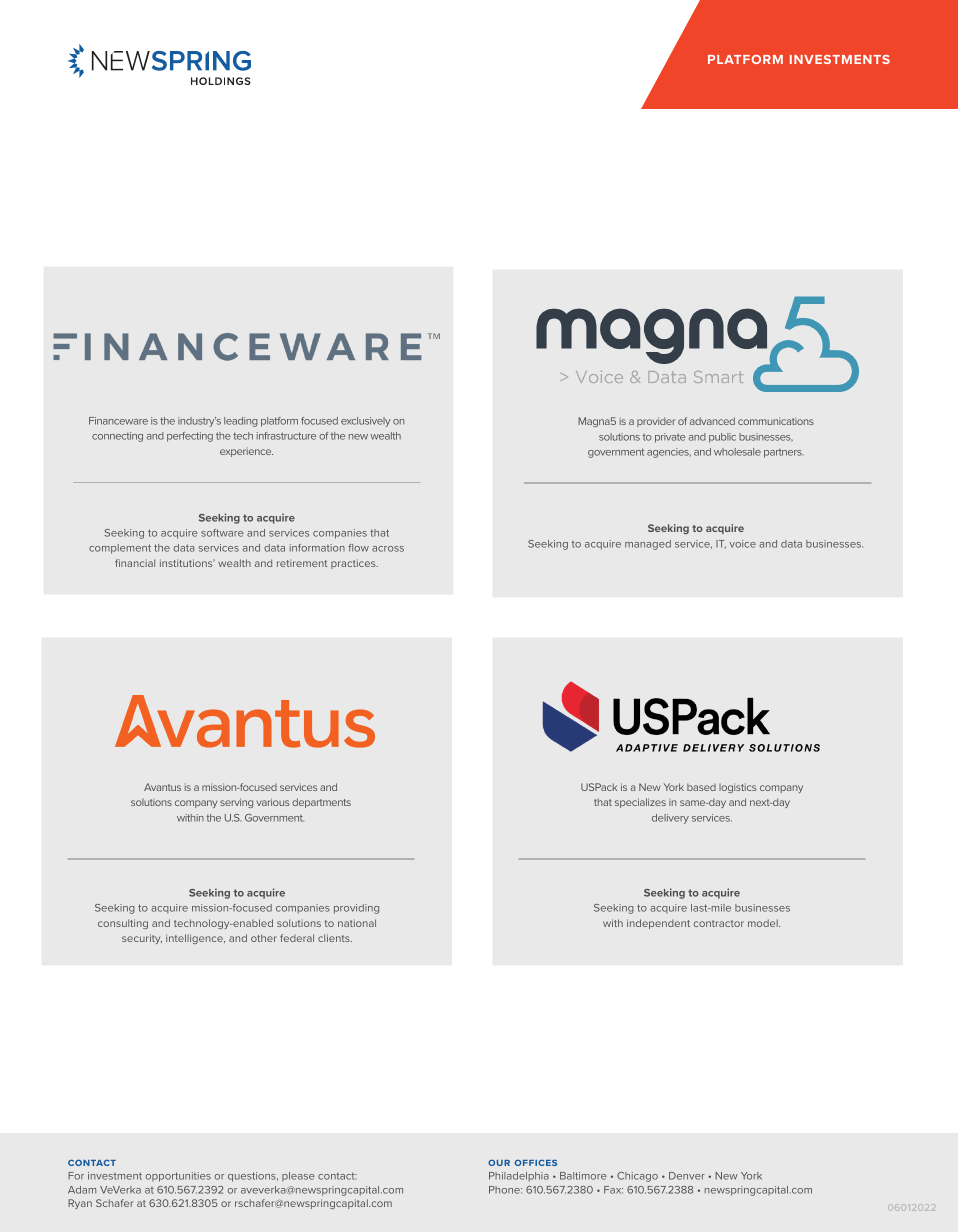 The image size is (958, 1232). Describe the element at coordinates (142, 939) in the screenshot. I see `security` at that location.
